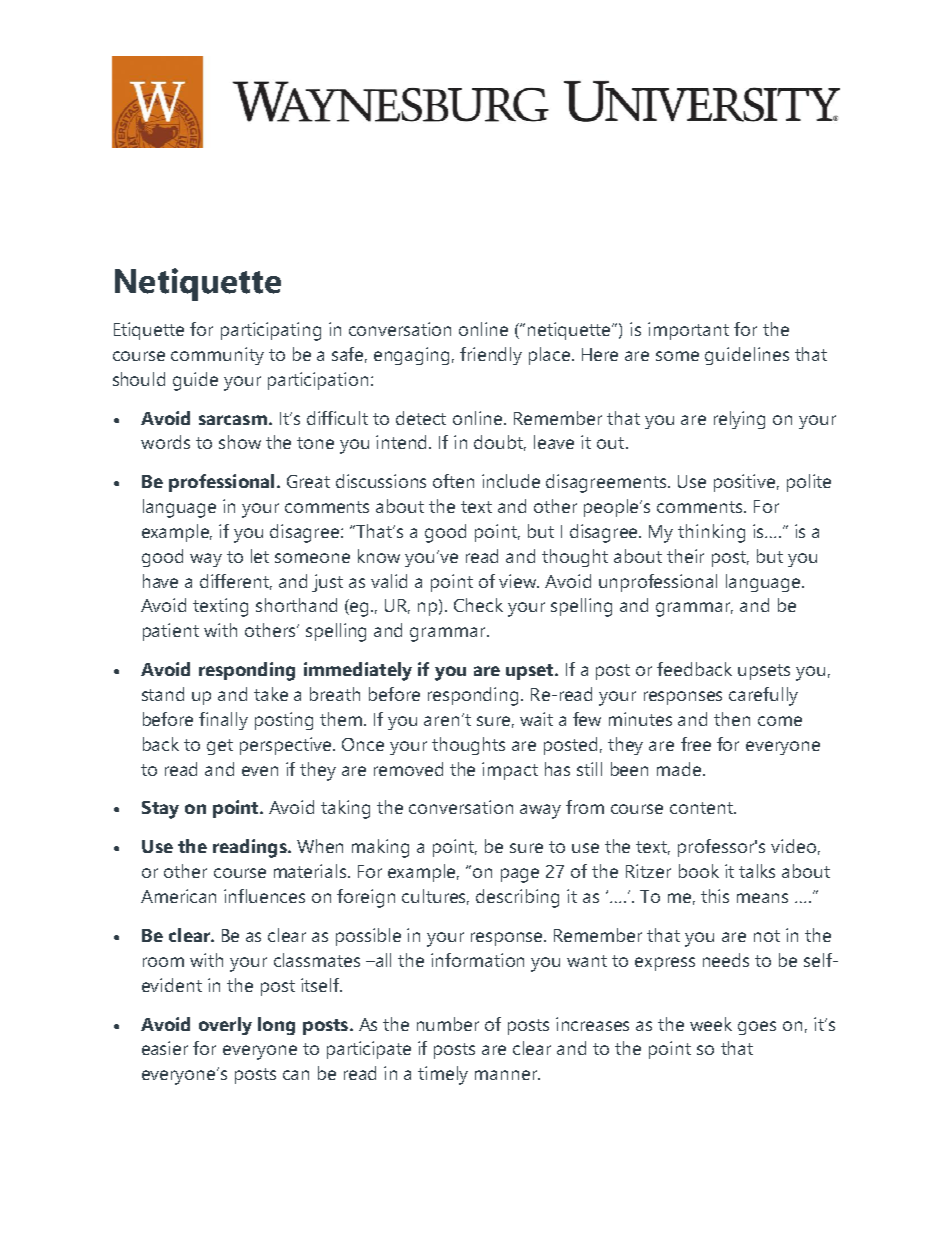  I want to click on important, so click(688, 331).
